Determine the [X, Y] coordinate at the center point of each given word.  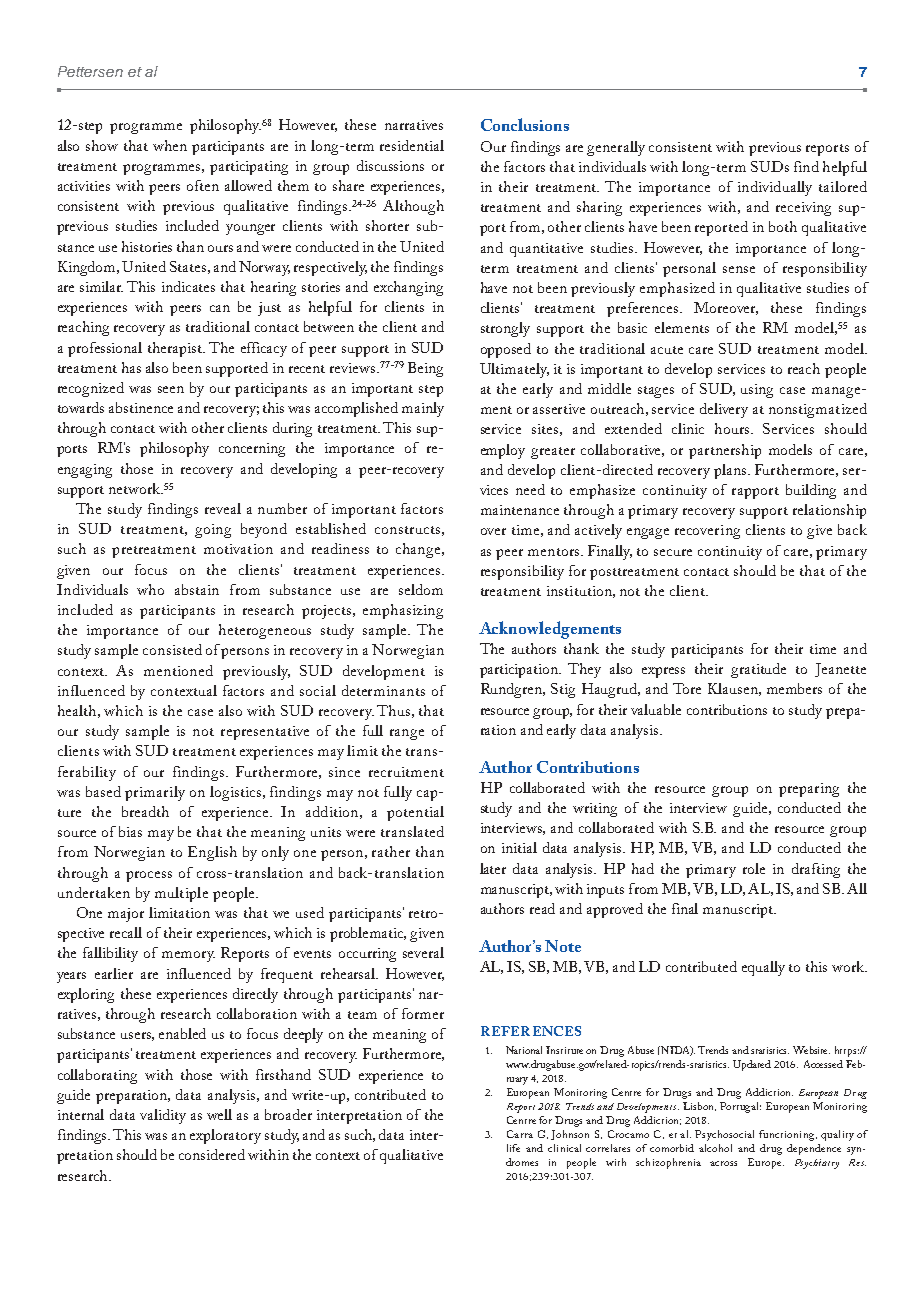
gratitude [758, 670]
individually [775, 188]
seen [171, 389]
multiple [181, 894]
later [493, 868]
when [170, 145]
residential [412, 145]
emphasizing [403, 611]
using [757, 391]
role [754, 868]
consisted [172, 649]
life [513, 1148]
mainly [423, 409]
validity [163, 1116]
